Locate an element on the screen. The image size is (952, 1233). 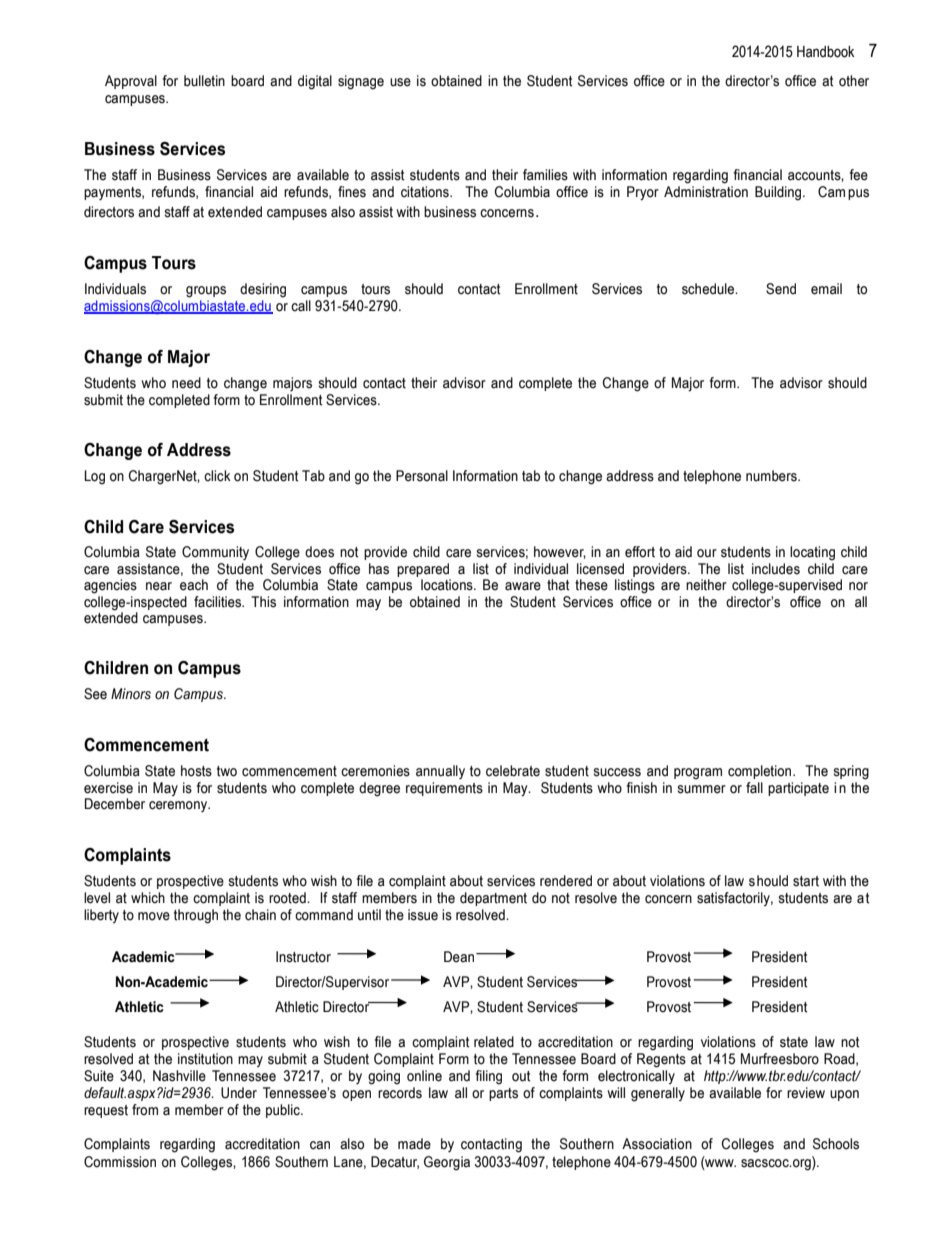
completion is located at coordinates (761, 772).
